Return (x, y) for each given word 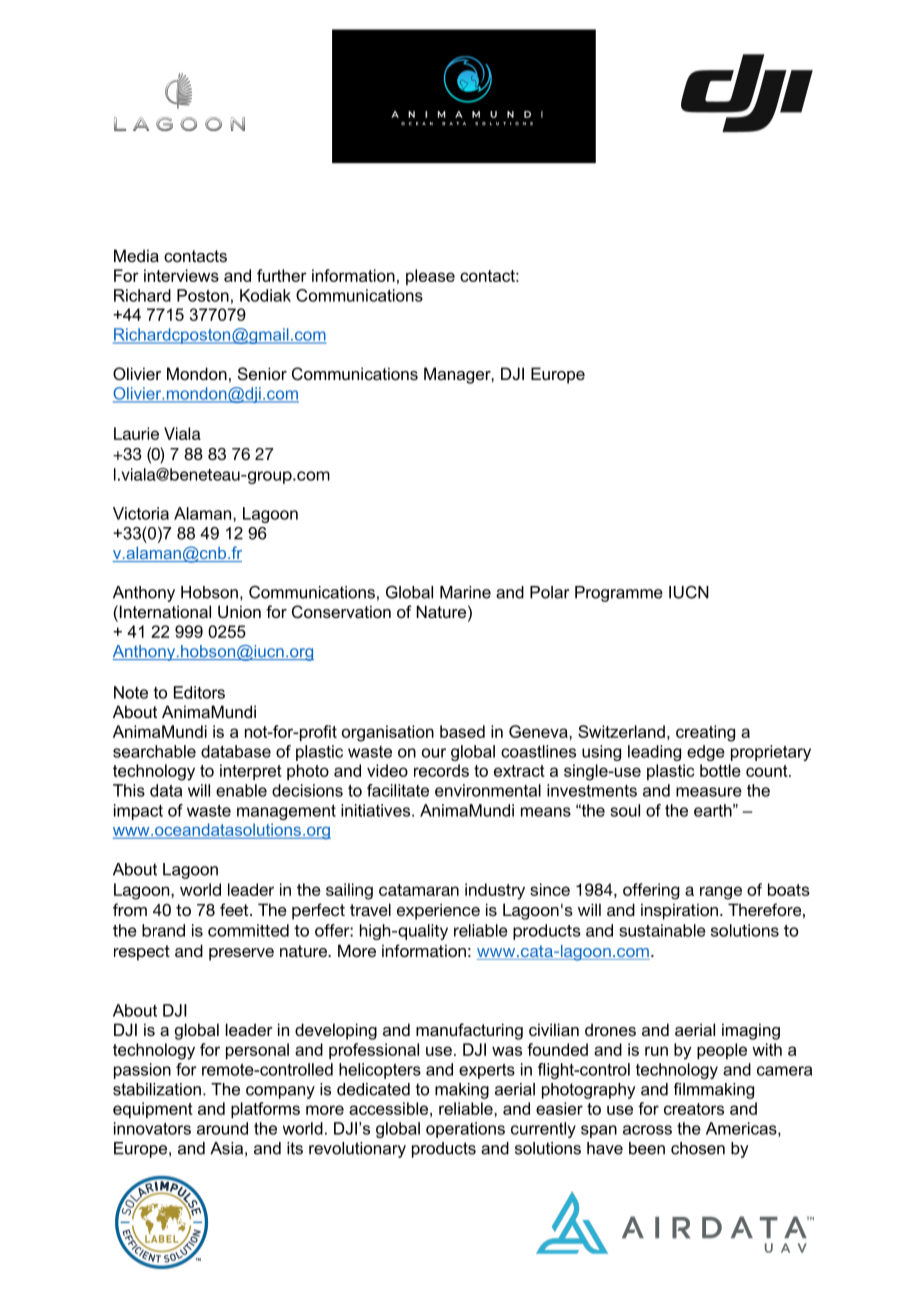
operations (465, 1130)
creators (694, 1109)
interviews (181, 275)
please (430, 277)
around (222, 1128)
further (282, 275)
